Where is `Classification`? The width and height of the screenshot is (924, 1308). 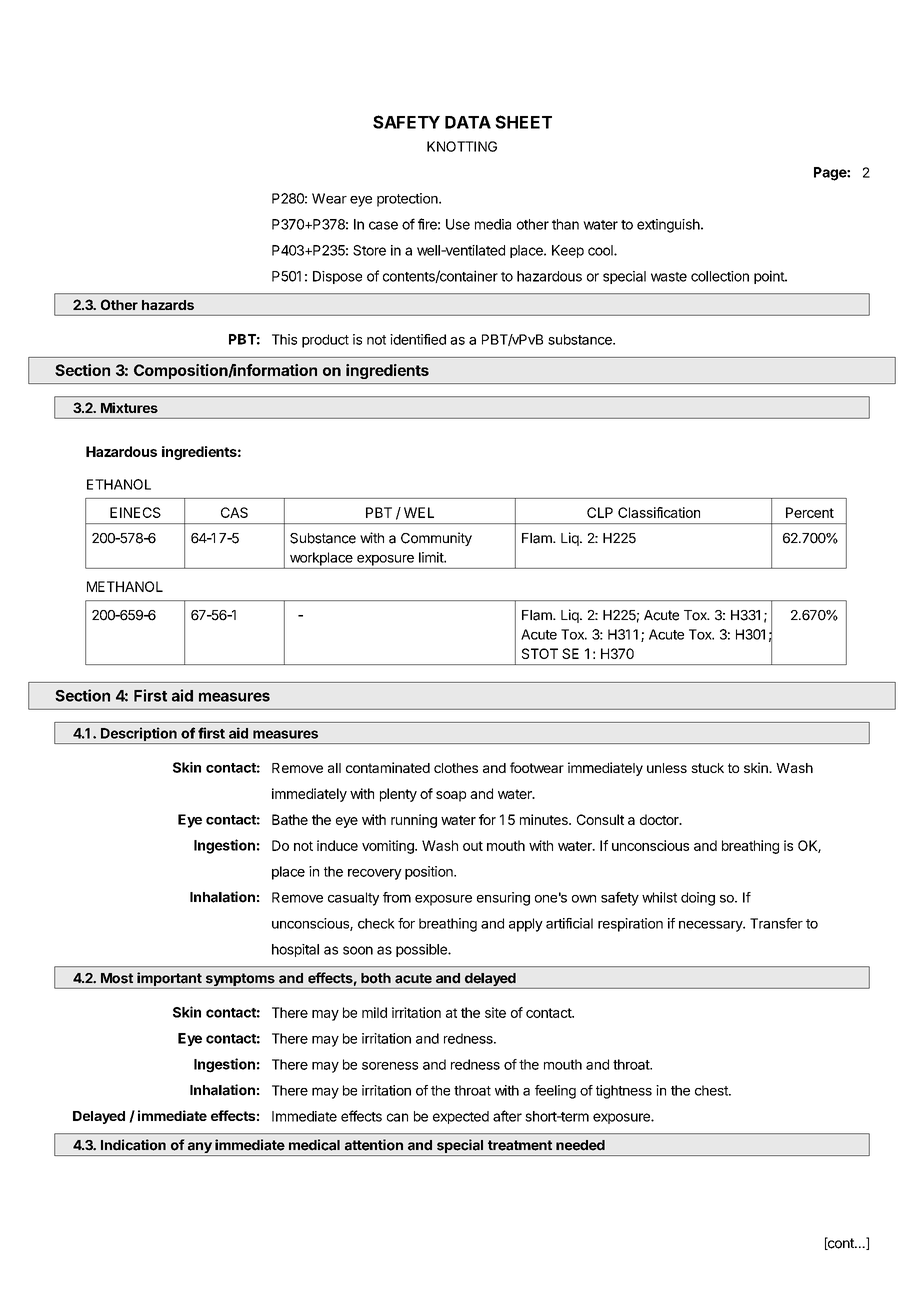
Classification is located at coordinates (659, 512).
